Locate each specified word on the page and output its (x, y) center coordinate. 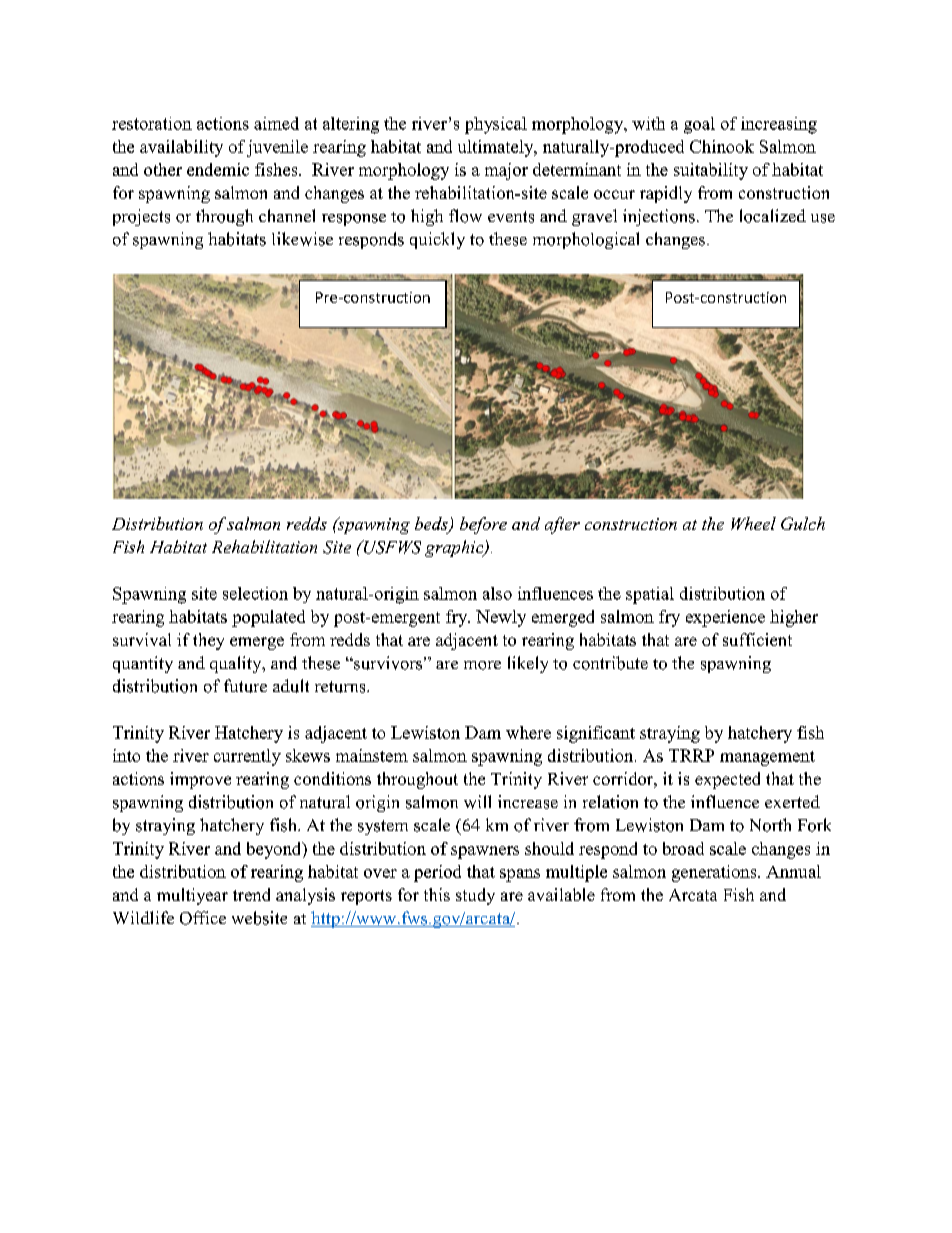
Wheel (753, 523)
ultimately (497, 148)
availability (181, 148)
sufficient (757, 639)
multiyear (192, 896)
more (482, 665)
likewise (302, 239)
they (208, 641)
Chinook (722, 146)
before (483, 525)
